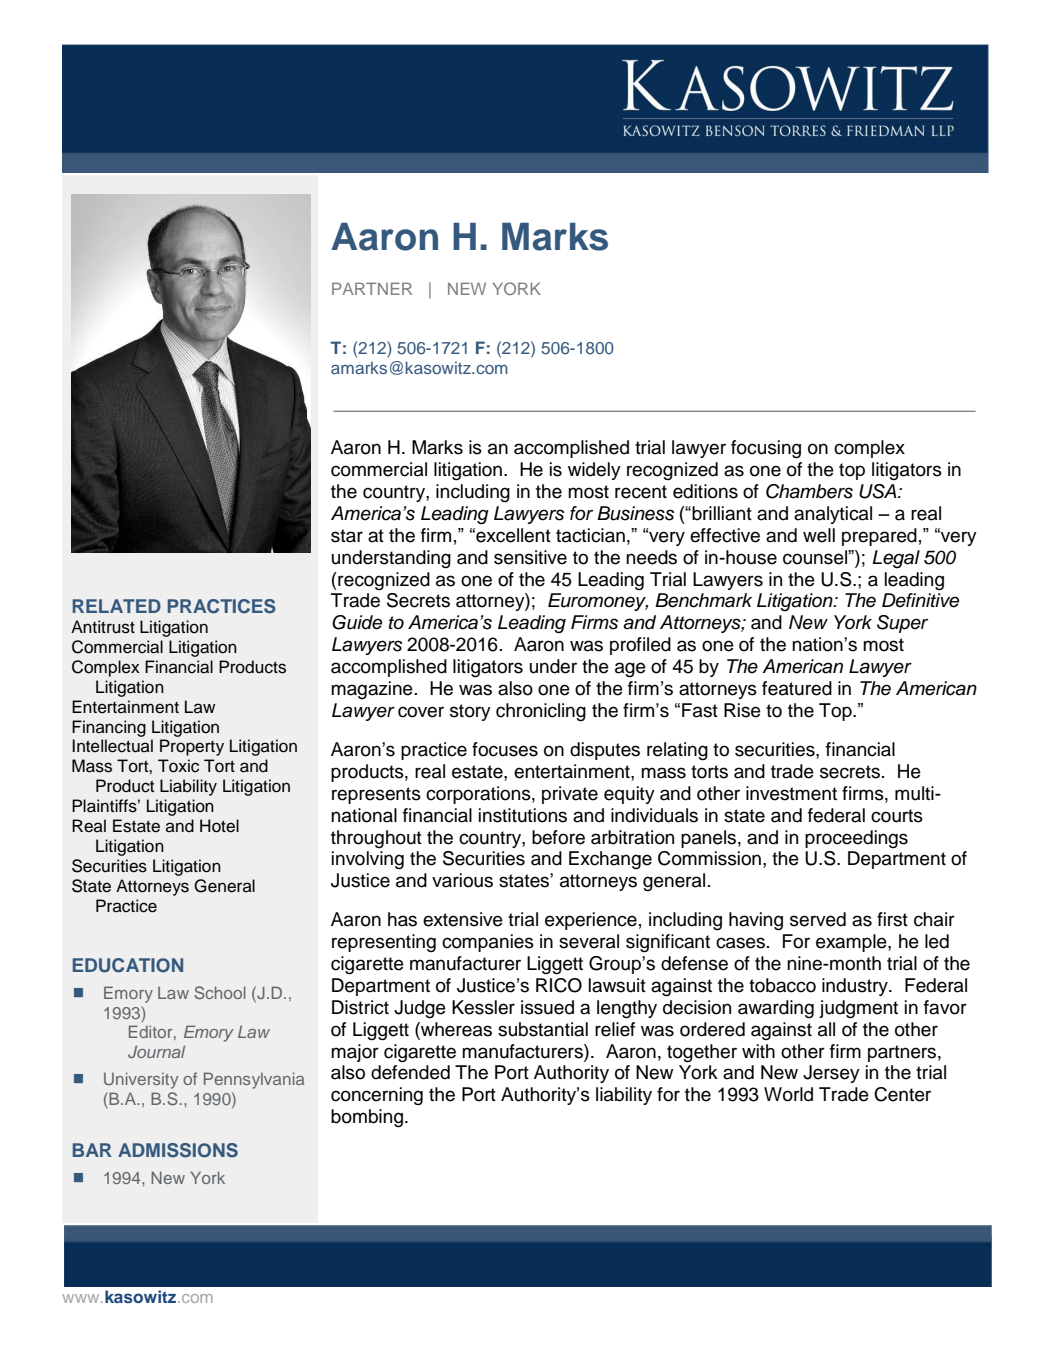 Image resolution: width=1058 pixels, height=1369 pixels. What do you see at coordinates (178, 1150) in the screenshot?
I see `ADMISSIONS` at bounding box center [178, 1150].
